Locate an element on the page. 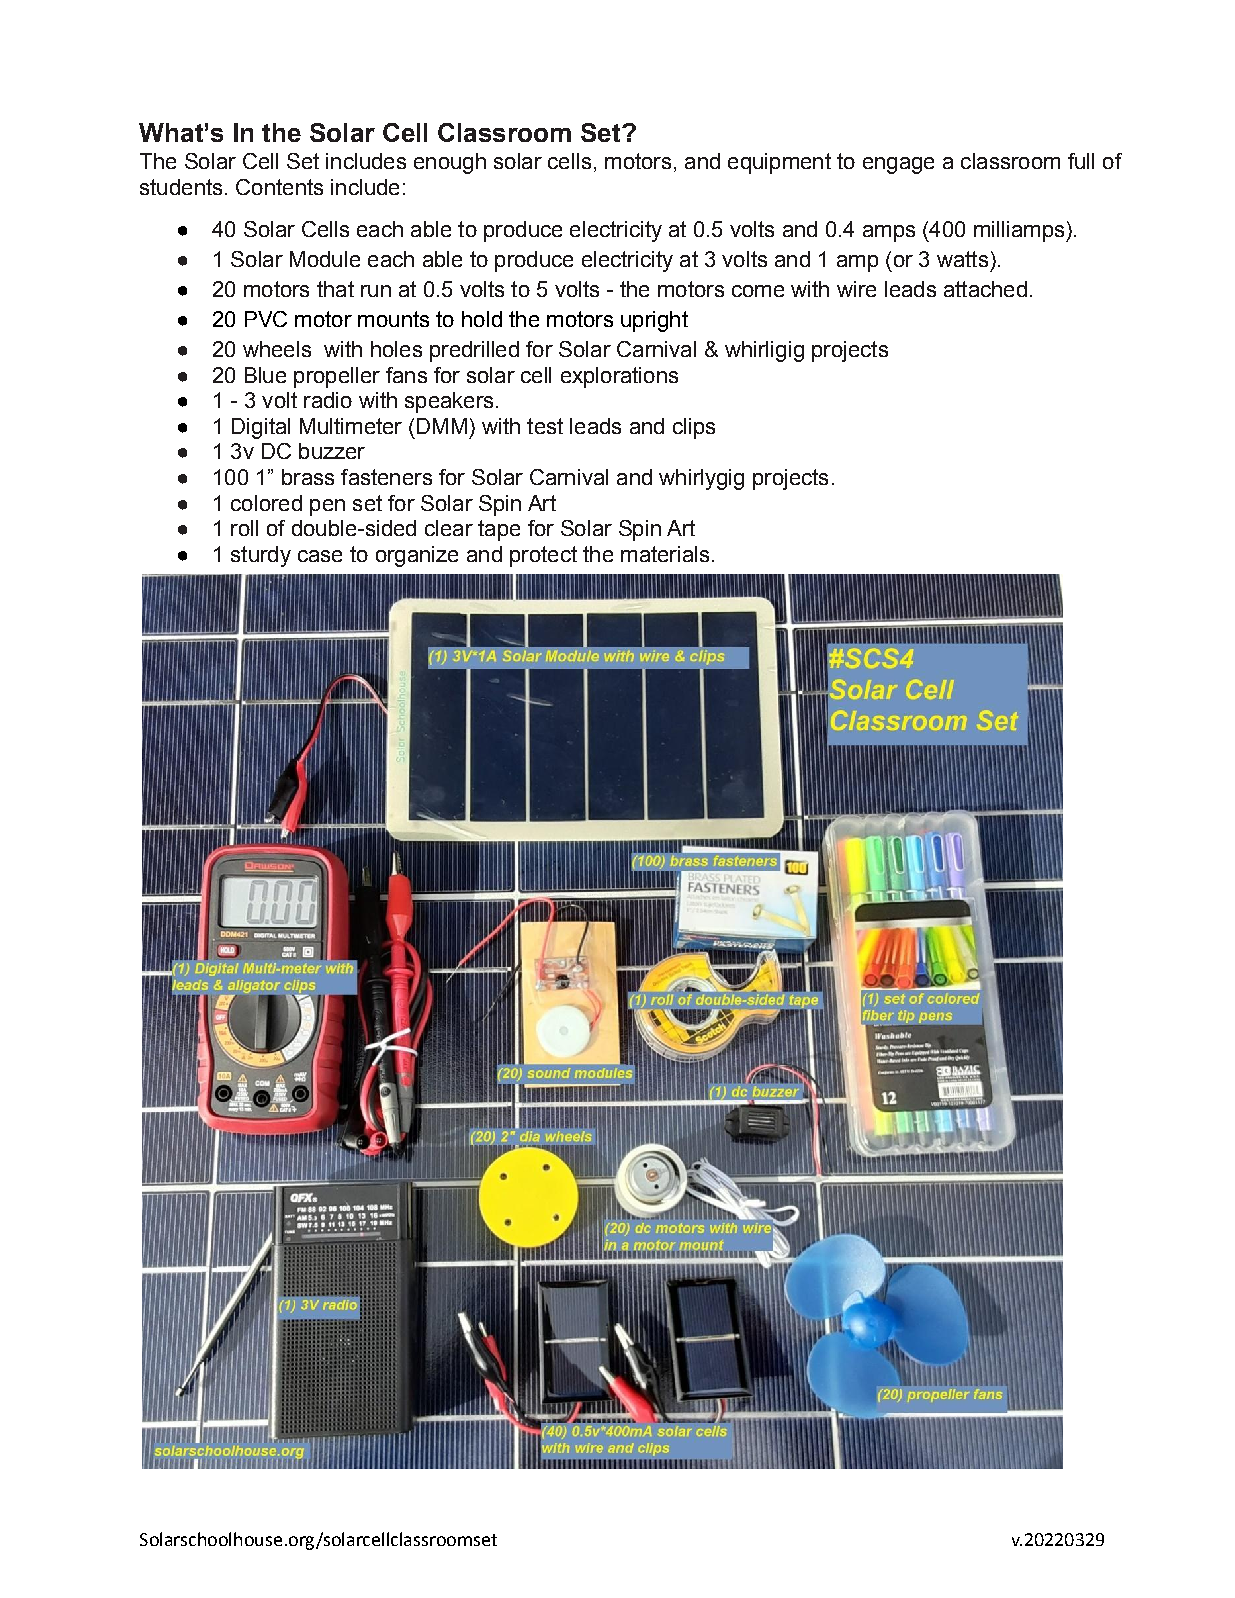 This page has width=1235, height=1598. case is located at coordinates (320, 556).
